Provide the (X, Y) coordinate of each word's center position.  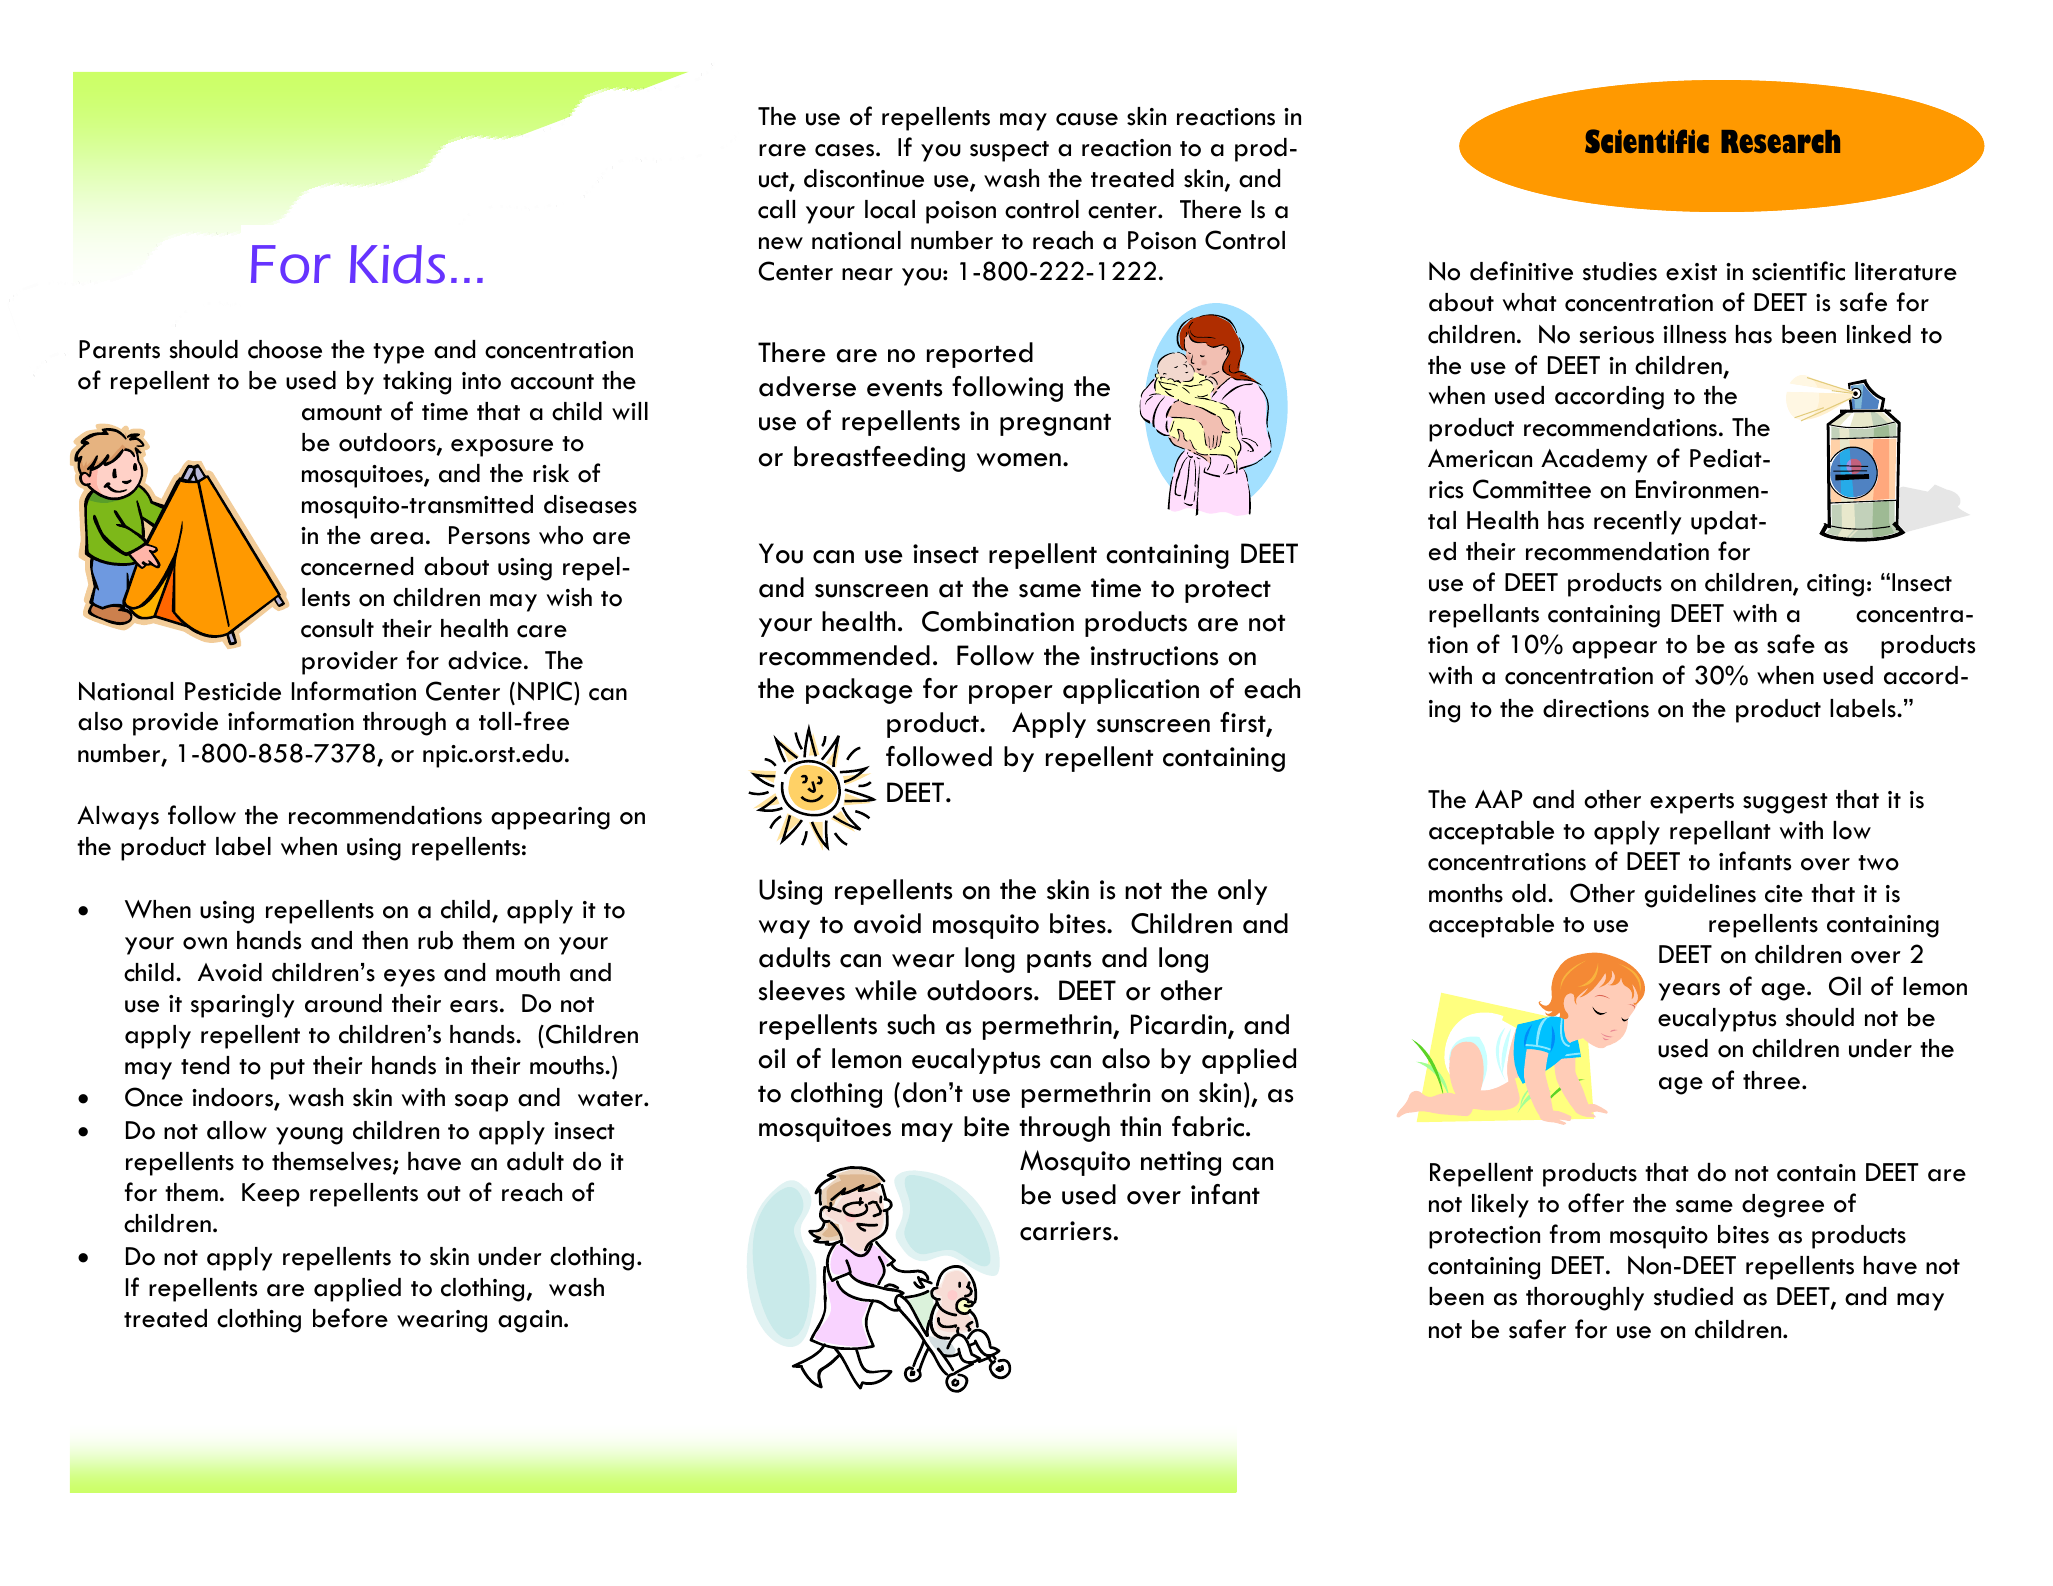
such (911, 1024)
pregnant (1055, 425)
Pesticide (233, 691)
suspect (1009, 151)
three (1773, 1080)
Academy (1594, 461)
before (350, 1318)
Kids (397, 264)
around (343, 1003)
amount (342, 413)
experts (1692, 803)
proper (1011, 694)
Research (1780, 141)
